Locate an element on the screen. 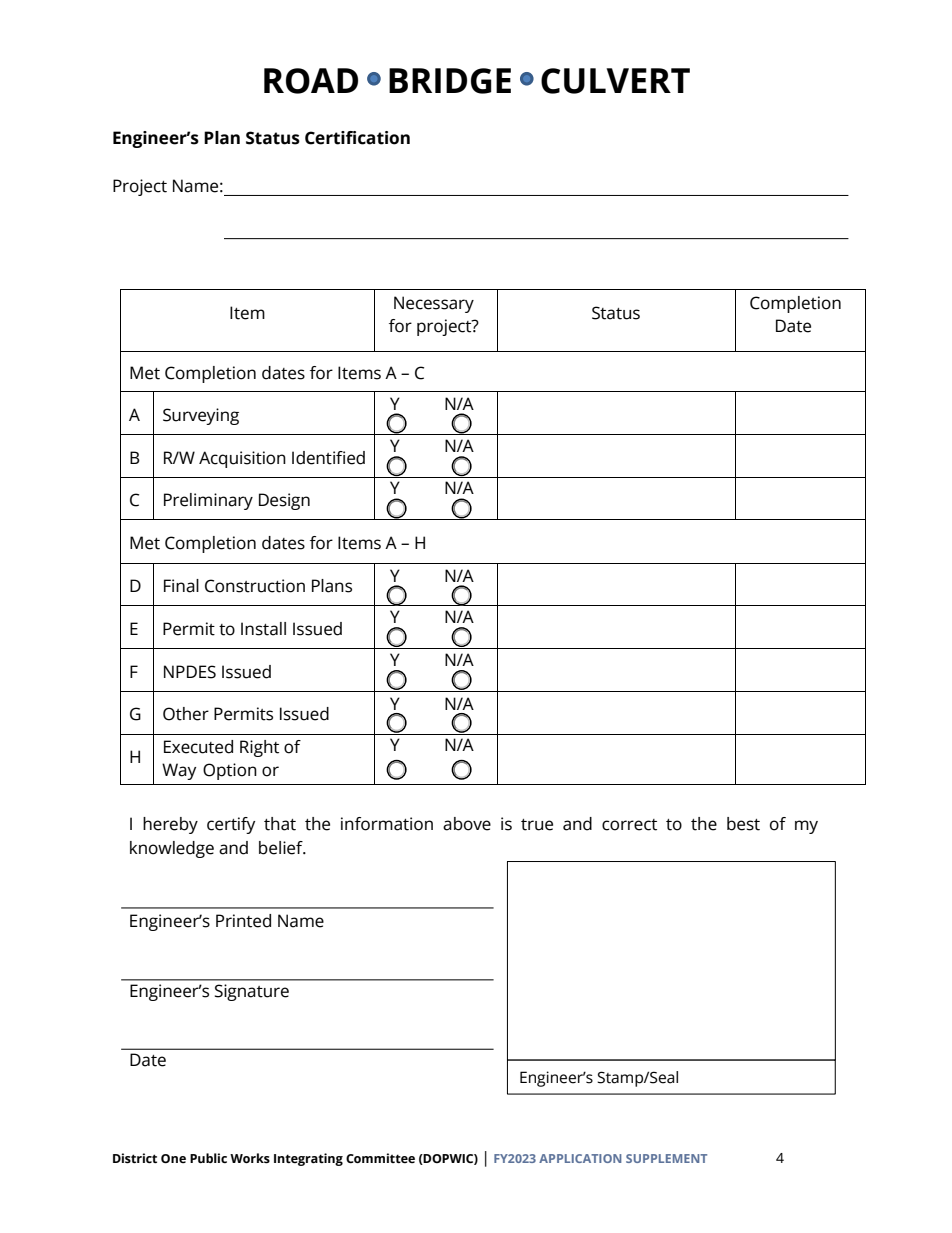  SUPPLEMENT is located at coordinates (666, 1158).
